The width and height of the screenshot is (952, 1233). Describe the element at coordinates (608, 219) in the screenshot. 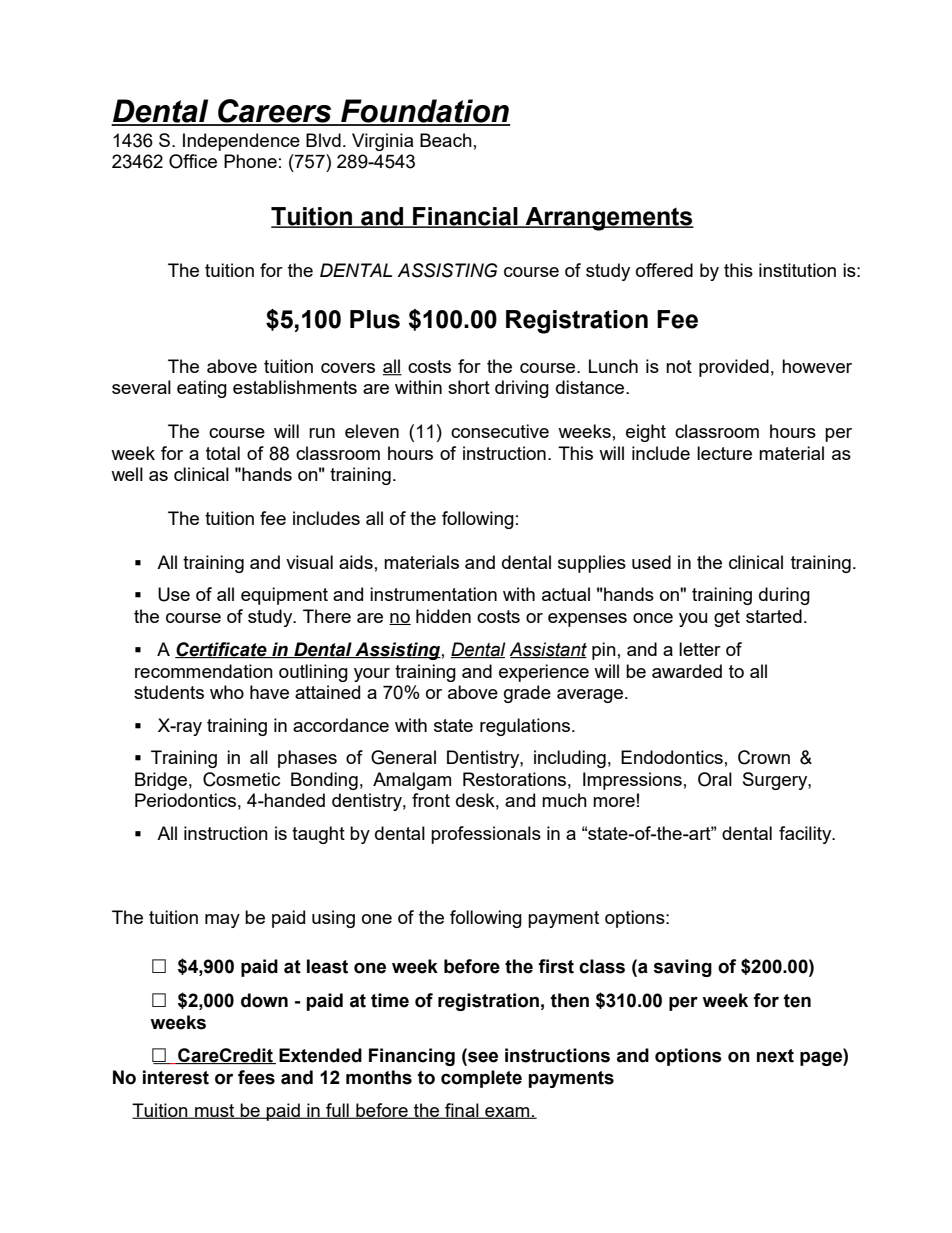

I see `Arrangements` at that location.
